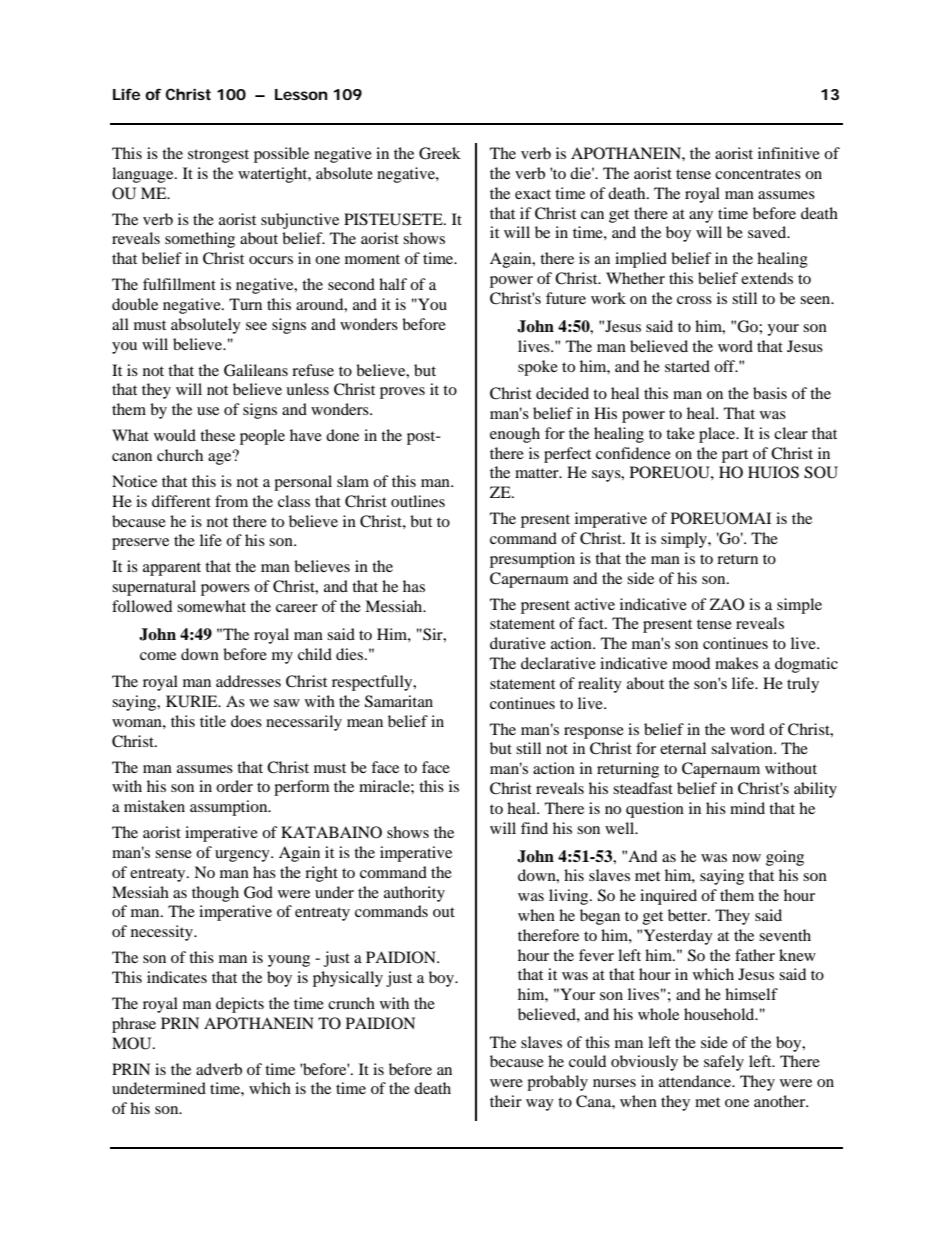 This screenshot has height=1233, width=952. I want to click on strongest, so click(218, 156).
